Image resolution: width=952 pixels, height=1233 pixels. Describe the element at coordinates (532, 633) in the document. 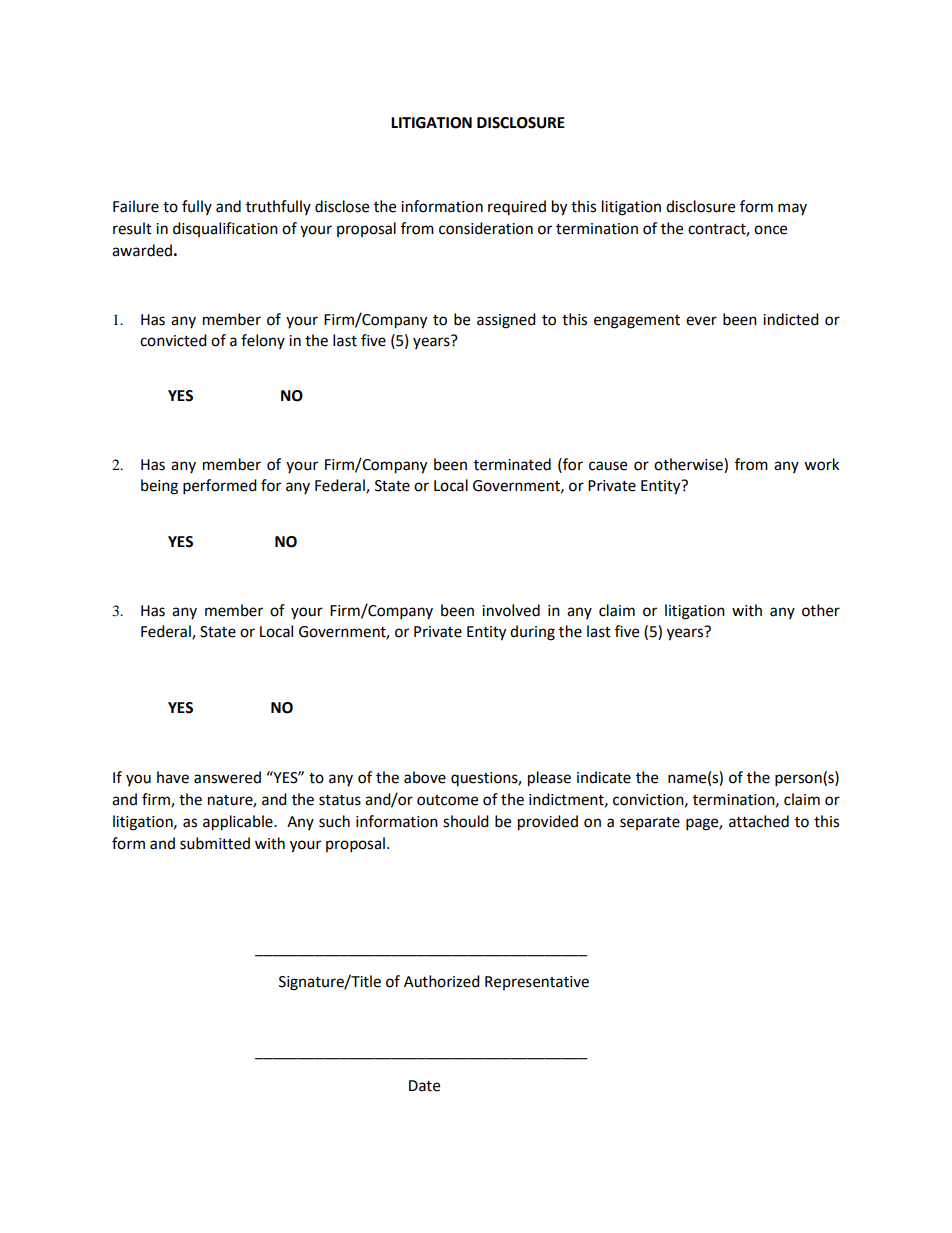

I see `during` at that location.
